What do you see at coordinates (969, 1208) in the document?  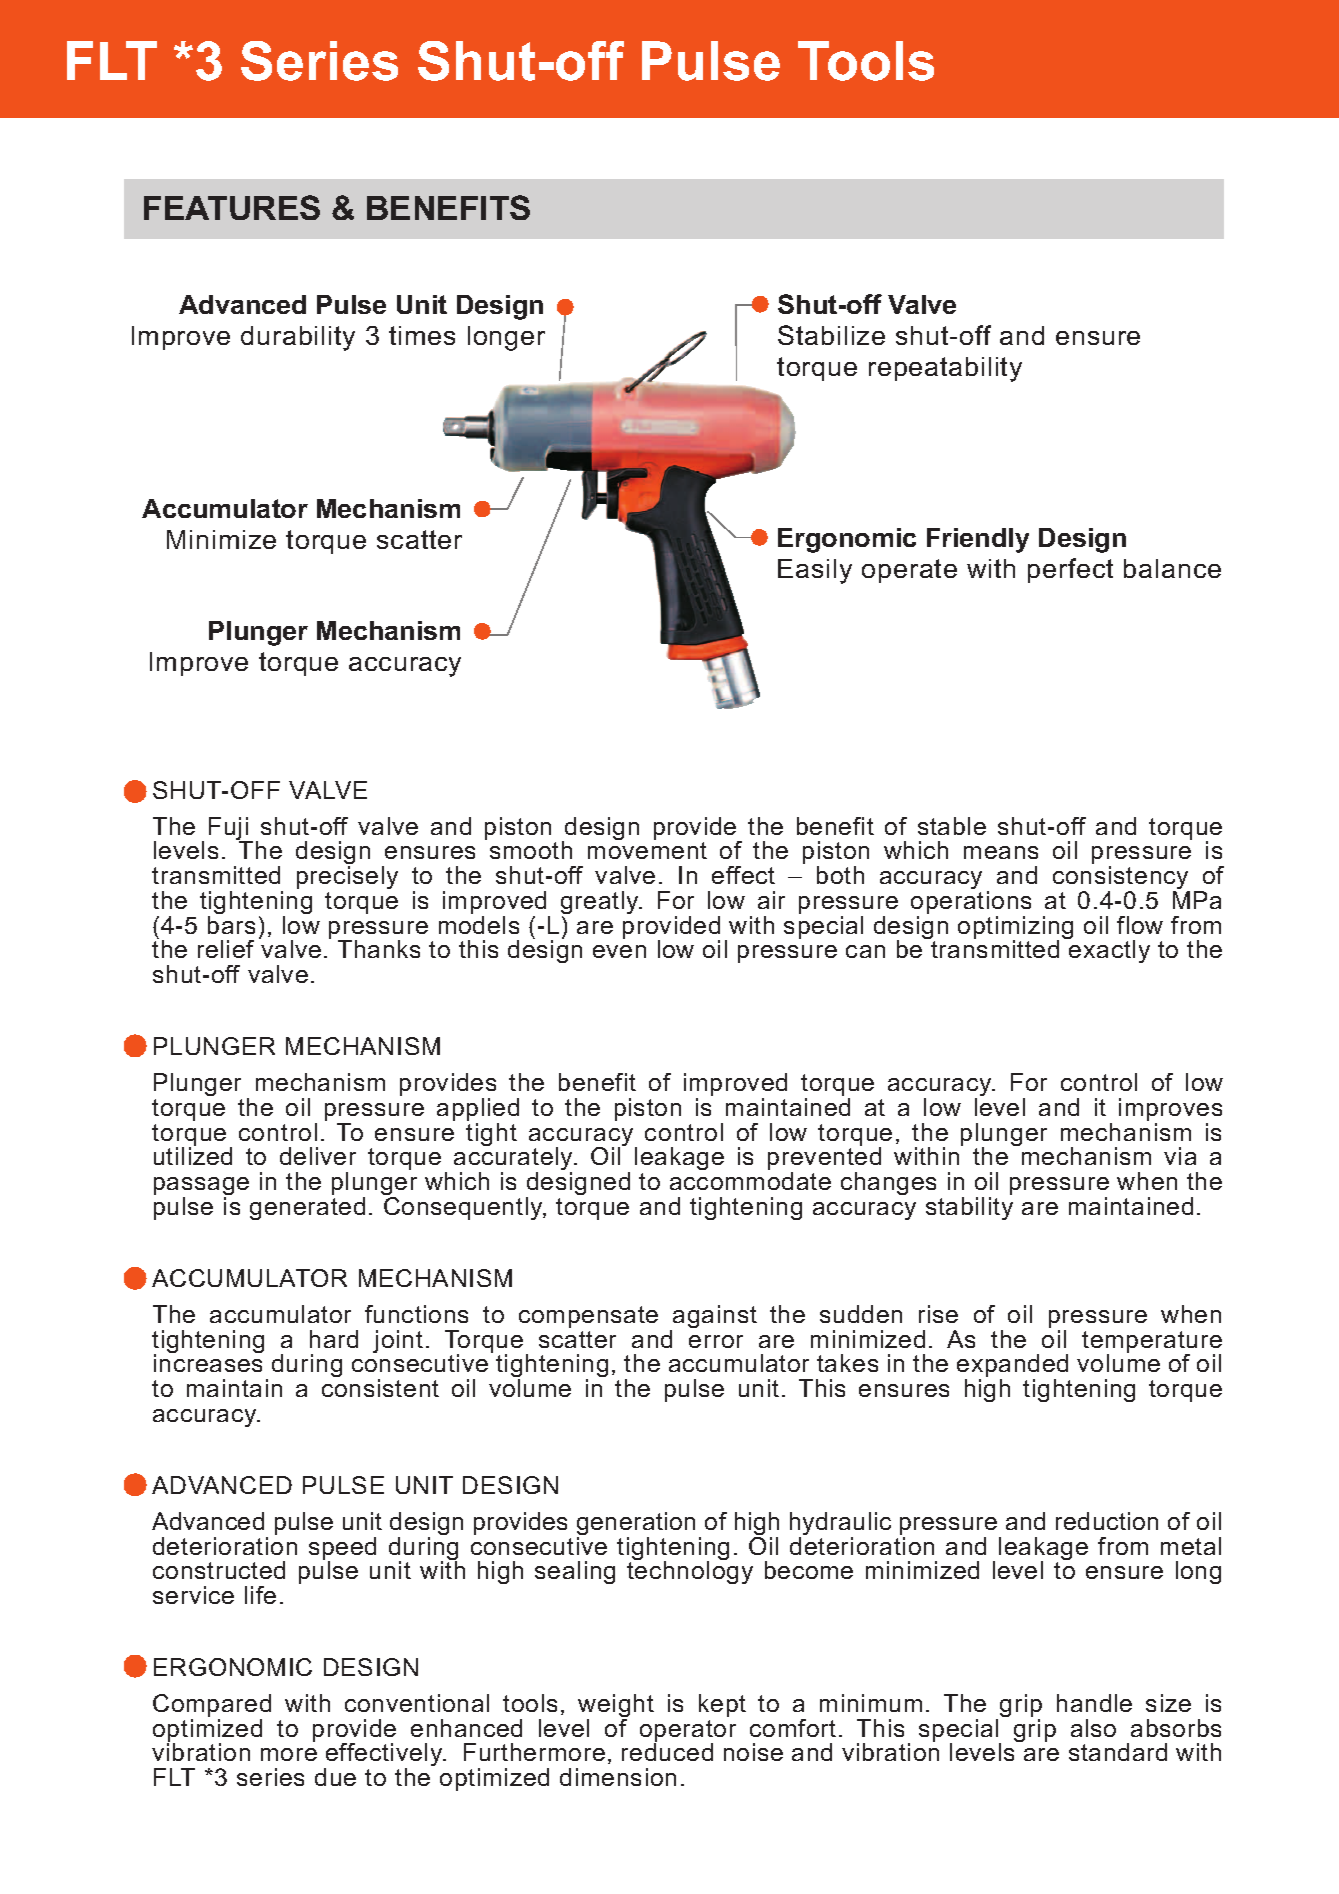 I see `stability` at bounding box center [969, 1208].
